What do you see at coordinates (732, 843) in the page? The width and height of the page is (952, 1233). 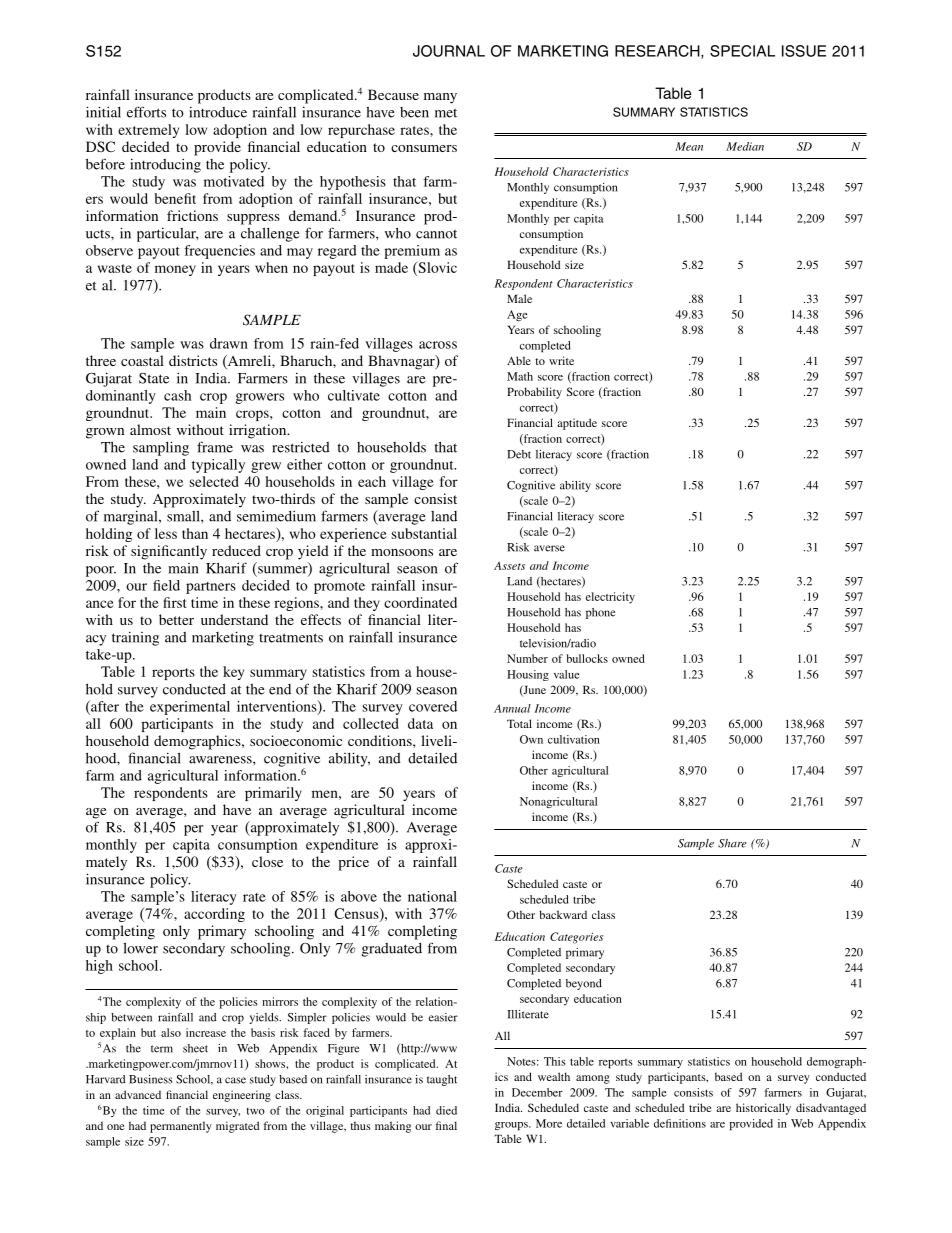 I see `Share` at bounding box center [732, 843].
